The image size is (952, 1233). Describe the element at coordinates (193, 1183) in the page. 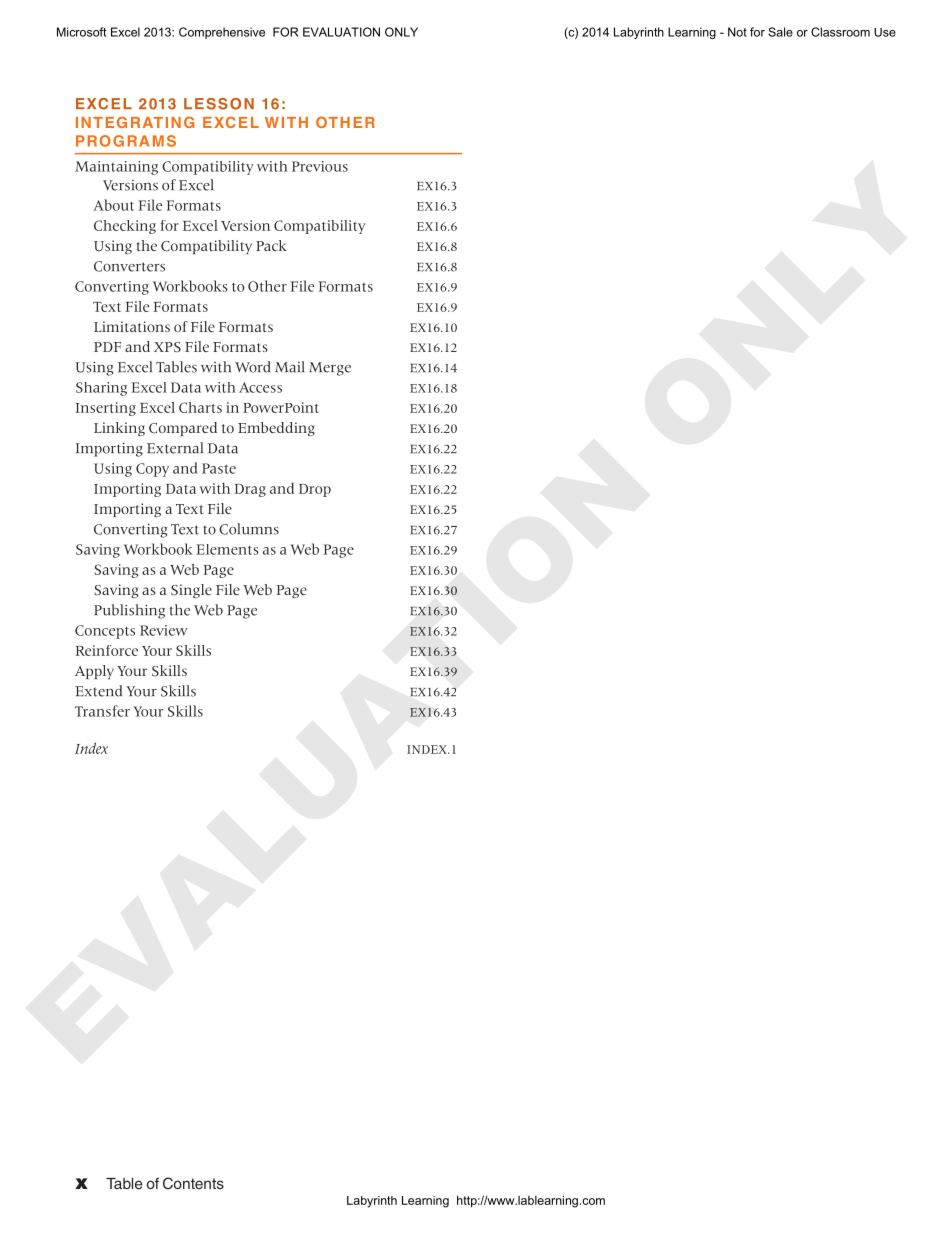

I see `Contents` at that location.
